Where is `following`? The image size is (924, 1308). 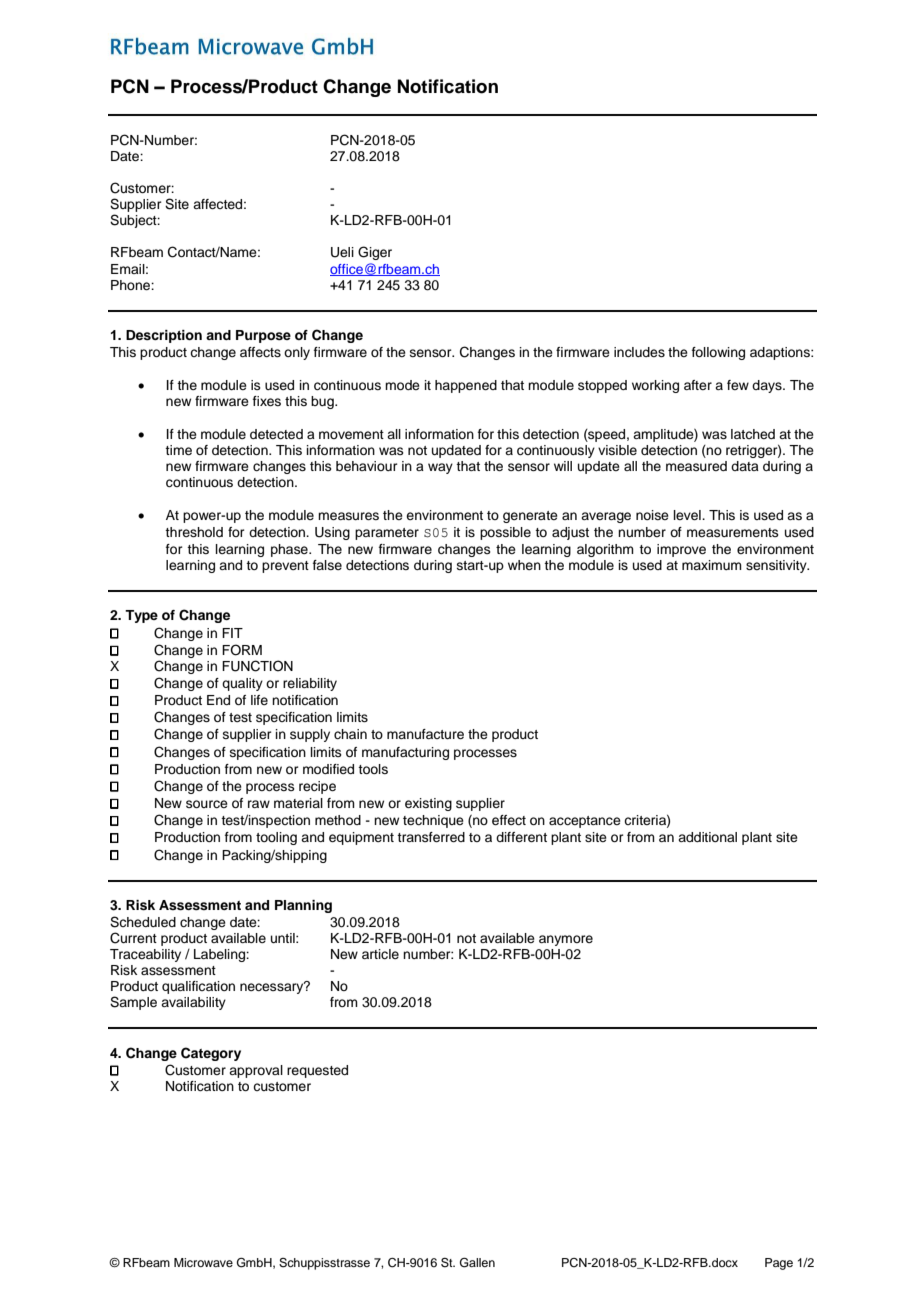
following is located at coordinates (718, 353).
